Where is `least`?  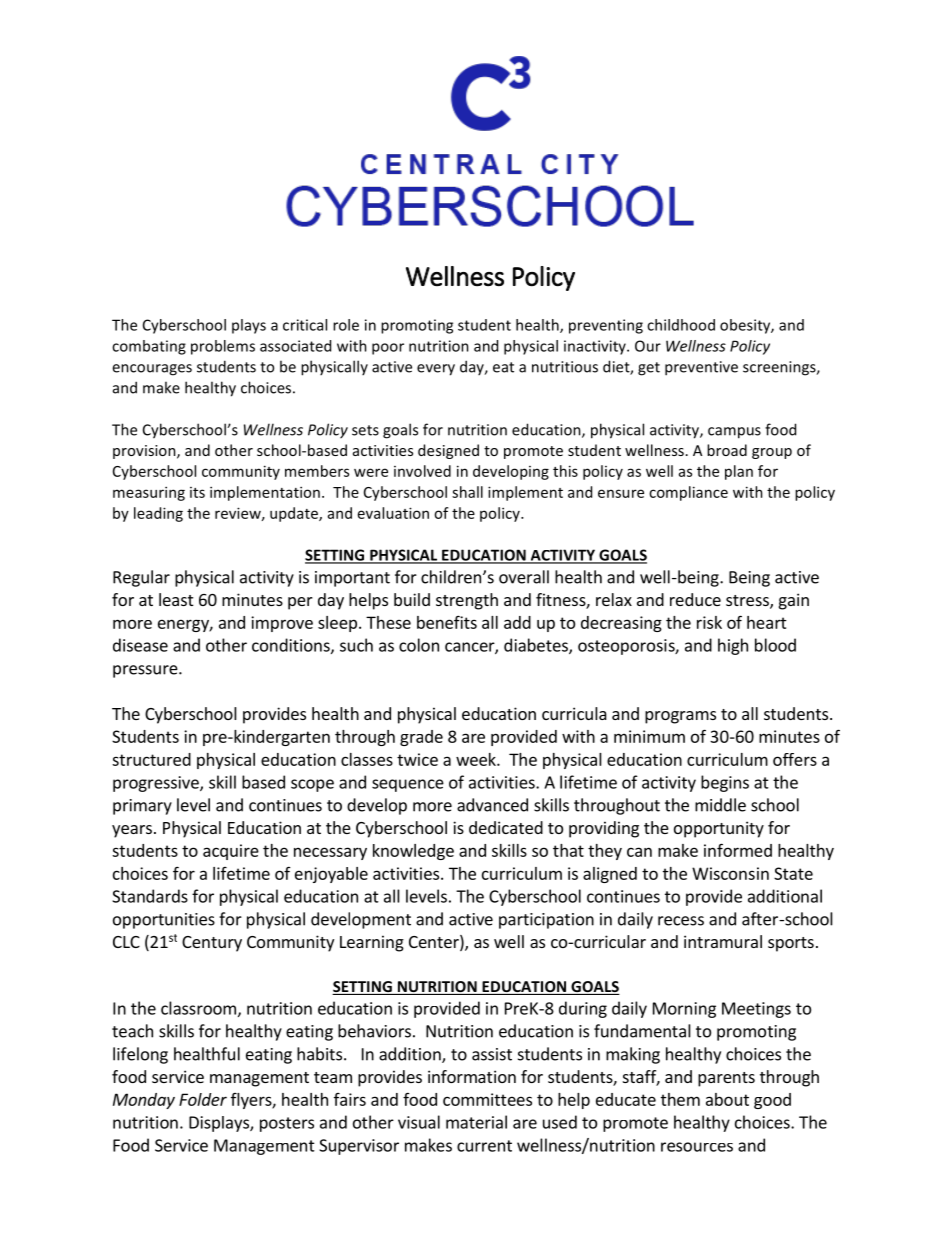 least is located at coordinates (176, 599).
